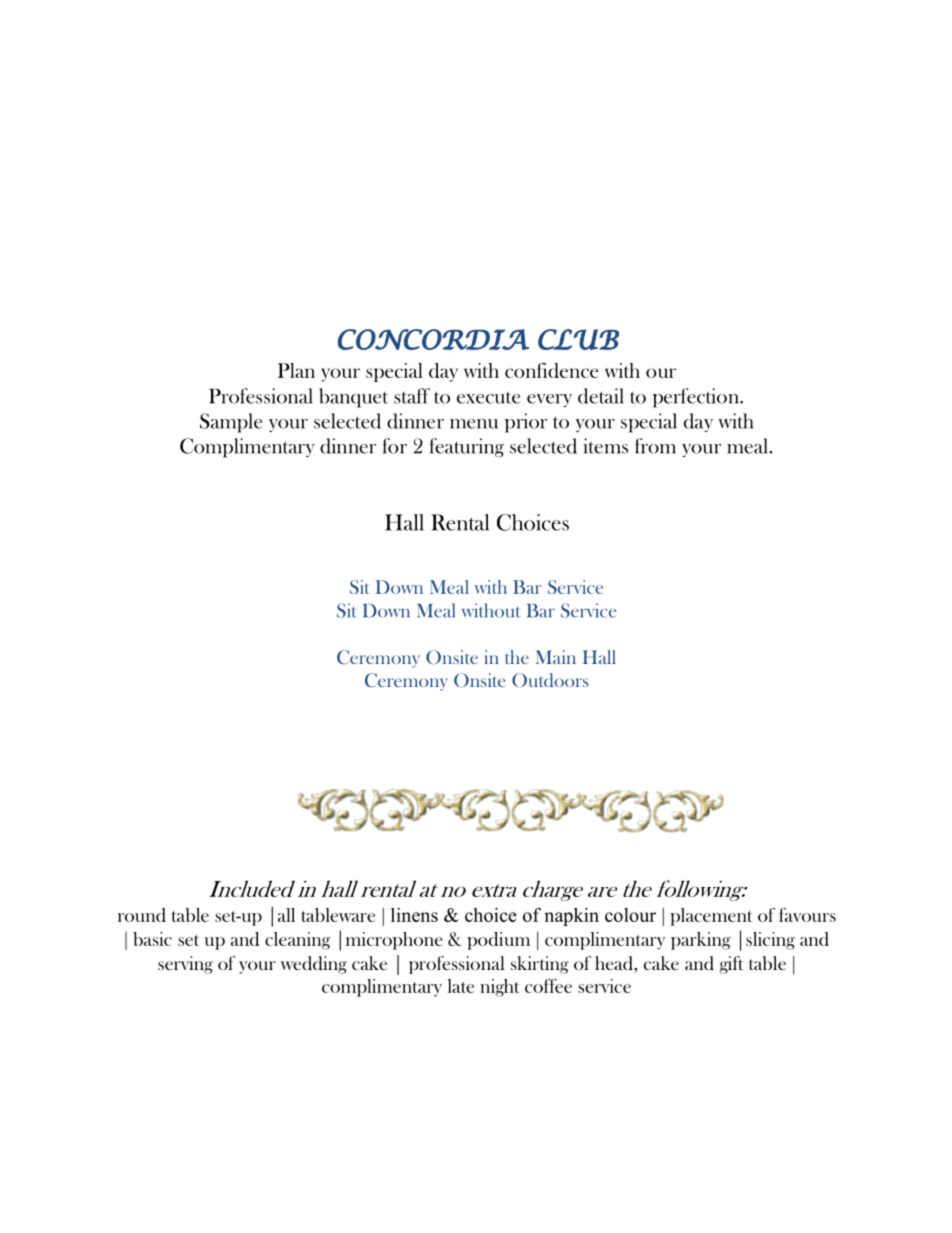 The width and height of the image is (952, 1233). Describe the element at coordinates (433, 339) in the image. I see `CONCORDIA` at that location.
